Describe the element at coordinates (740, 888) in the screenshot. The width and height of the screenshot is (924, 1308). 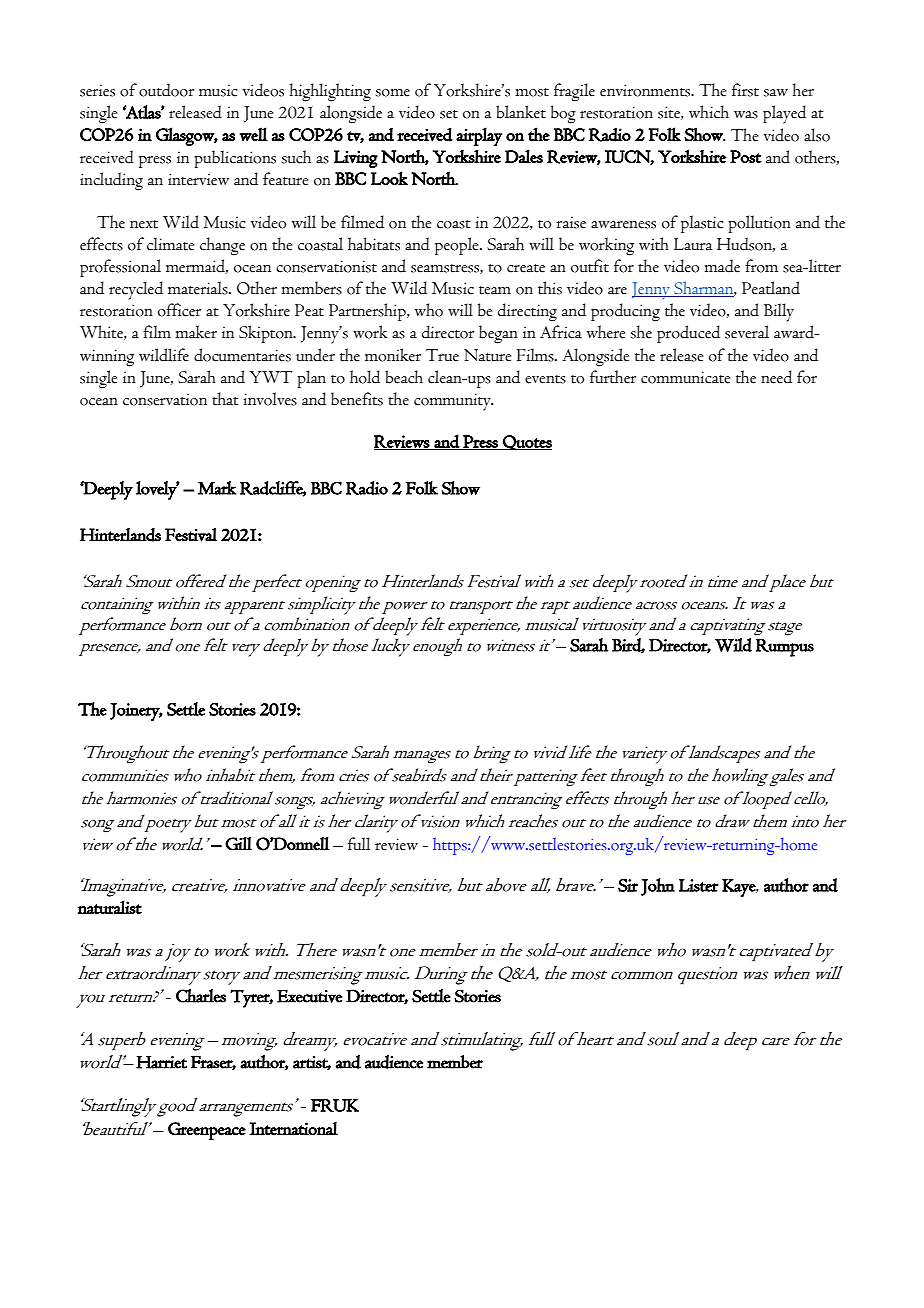
I see `Kaye` at that location.
